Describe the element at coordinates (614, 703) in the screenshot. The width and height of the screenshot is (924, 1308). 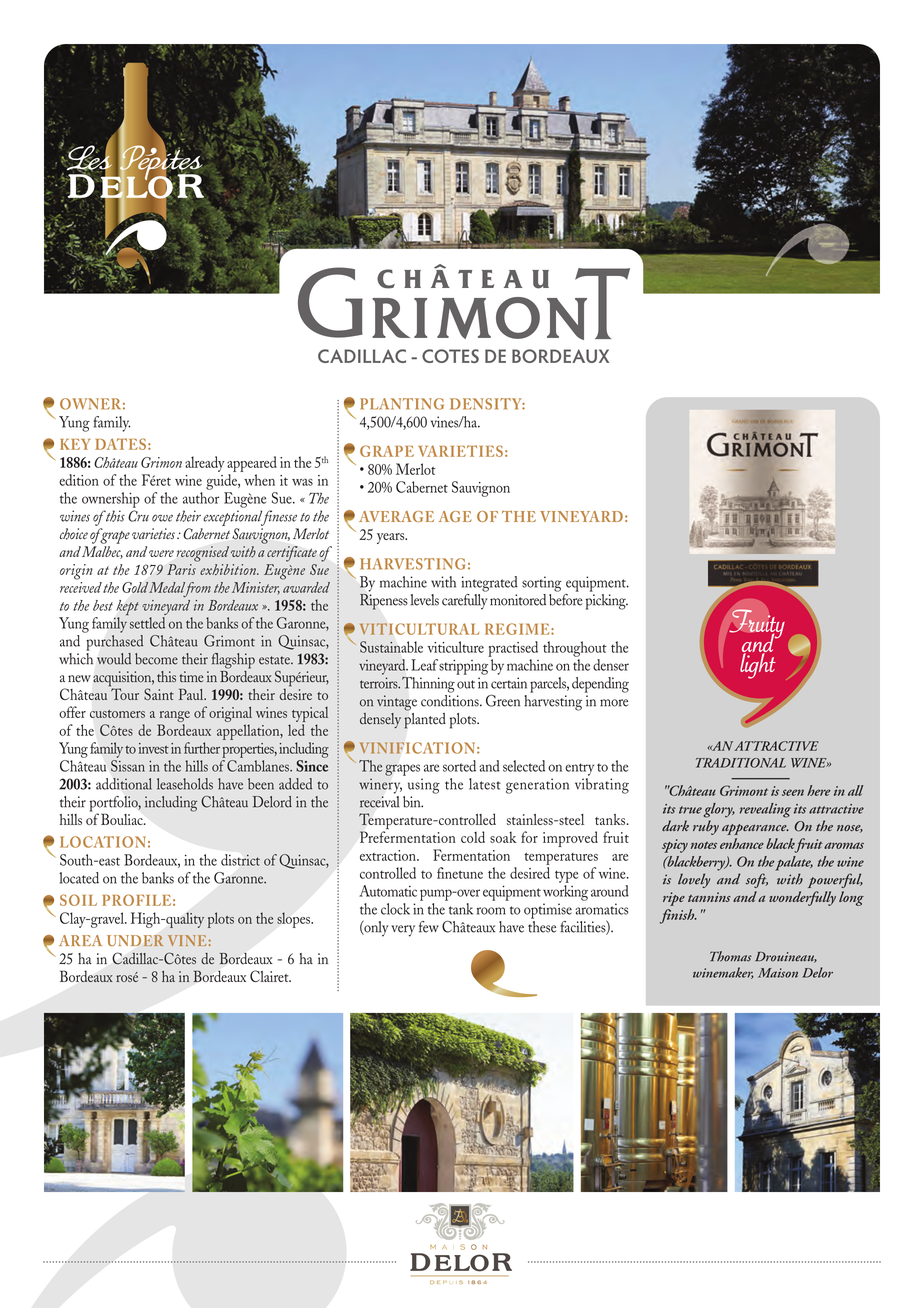
I see `more` at that location.
